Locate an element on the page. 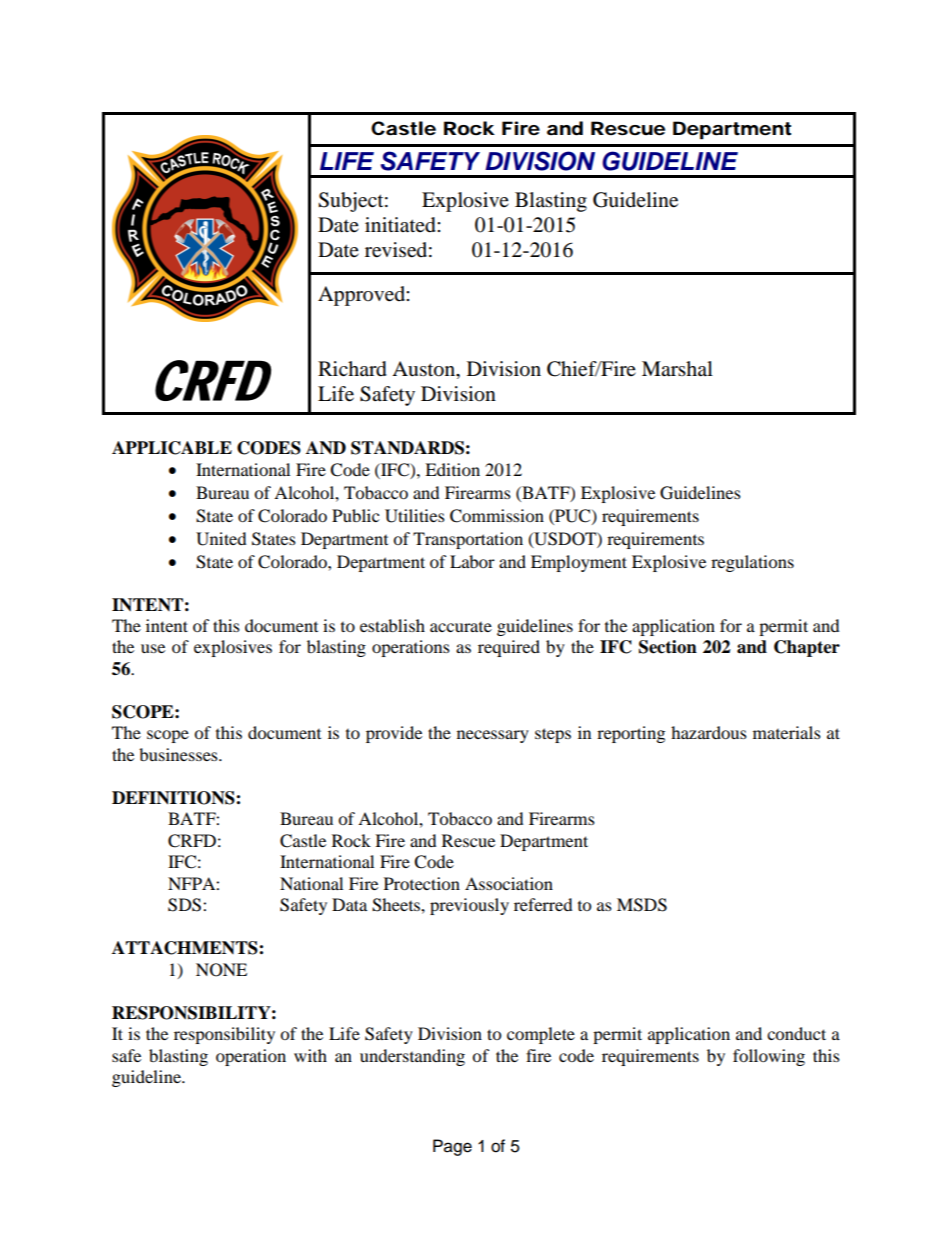  DEFINITIONS is located at coordinates (174, 798).
